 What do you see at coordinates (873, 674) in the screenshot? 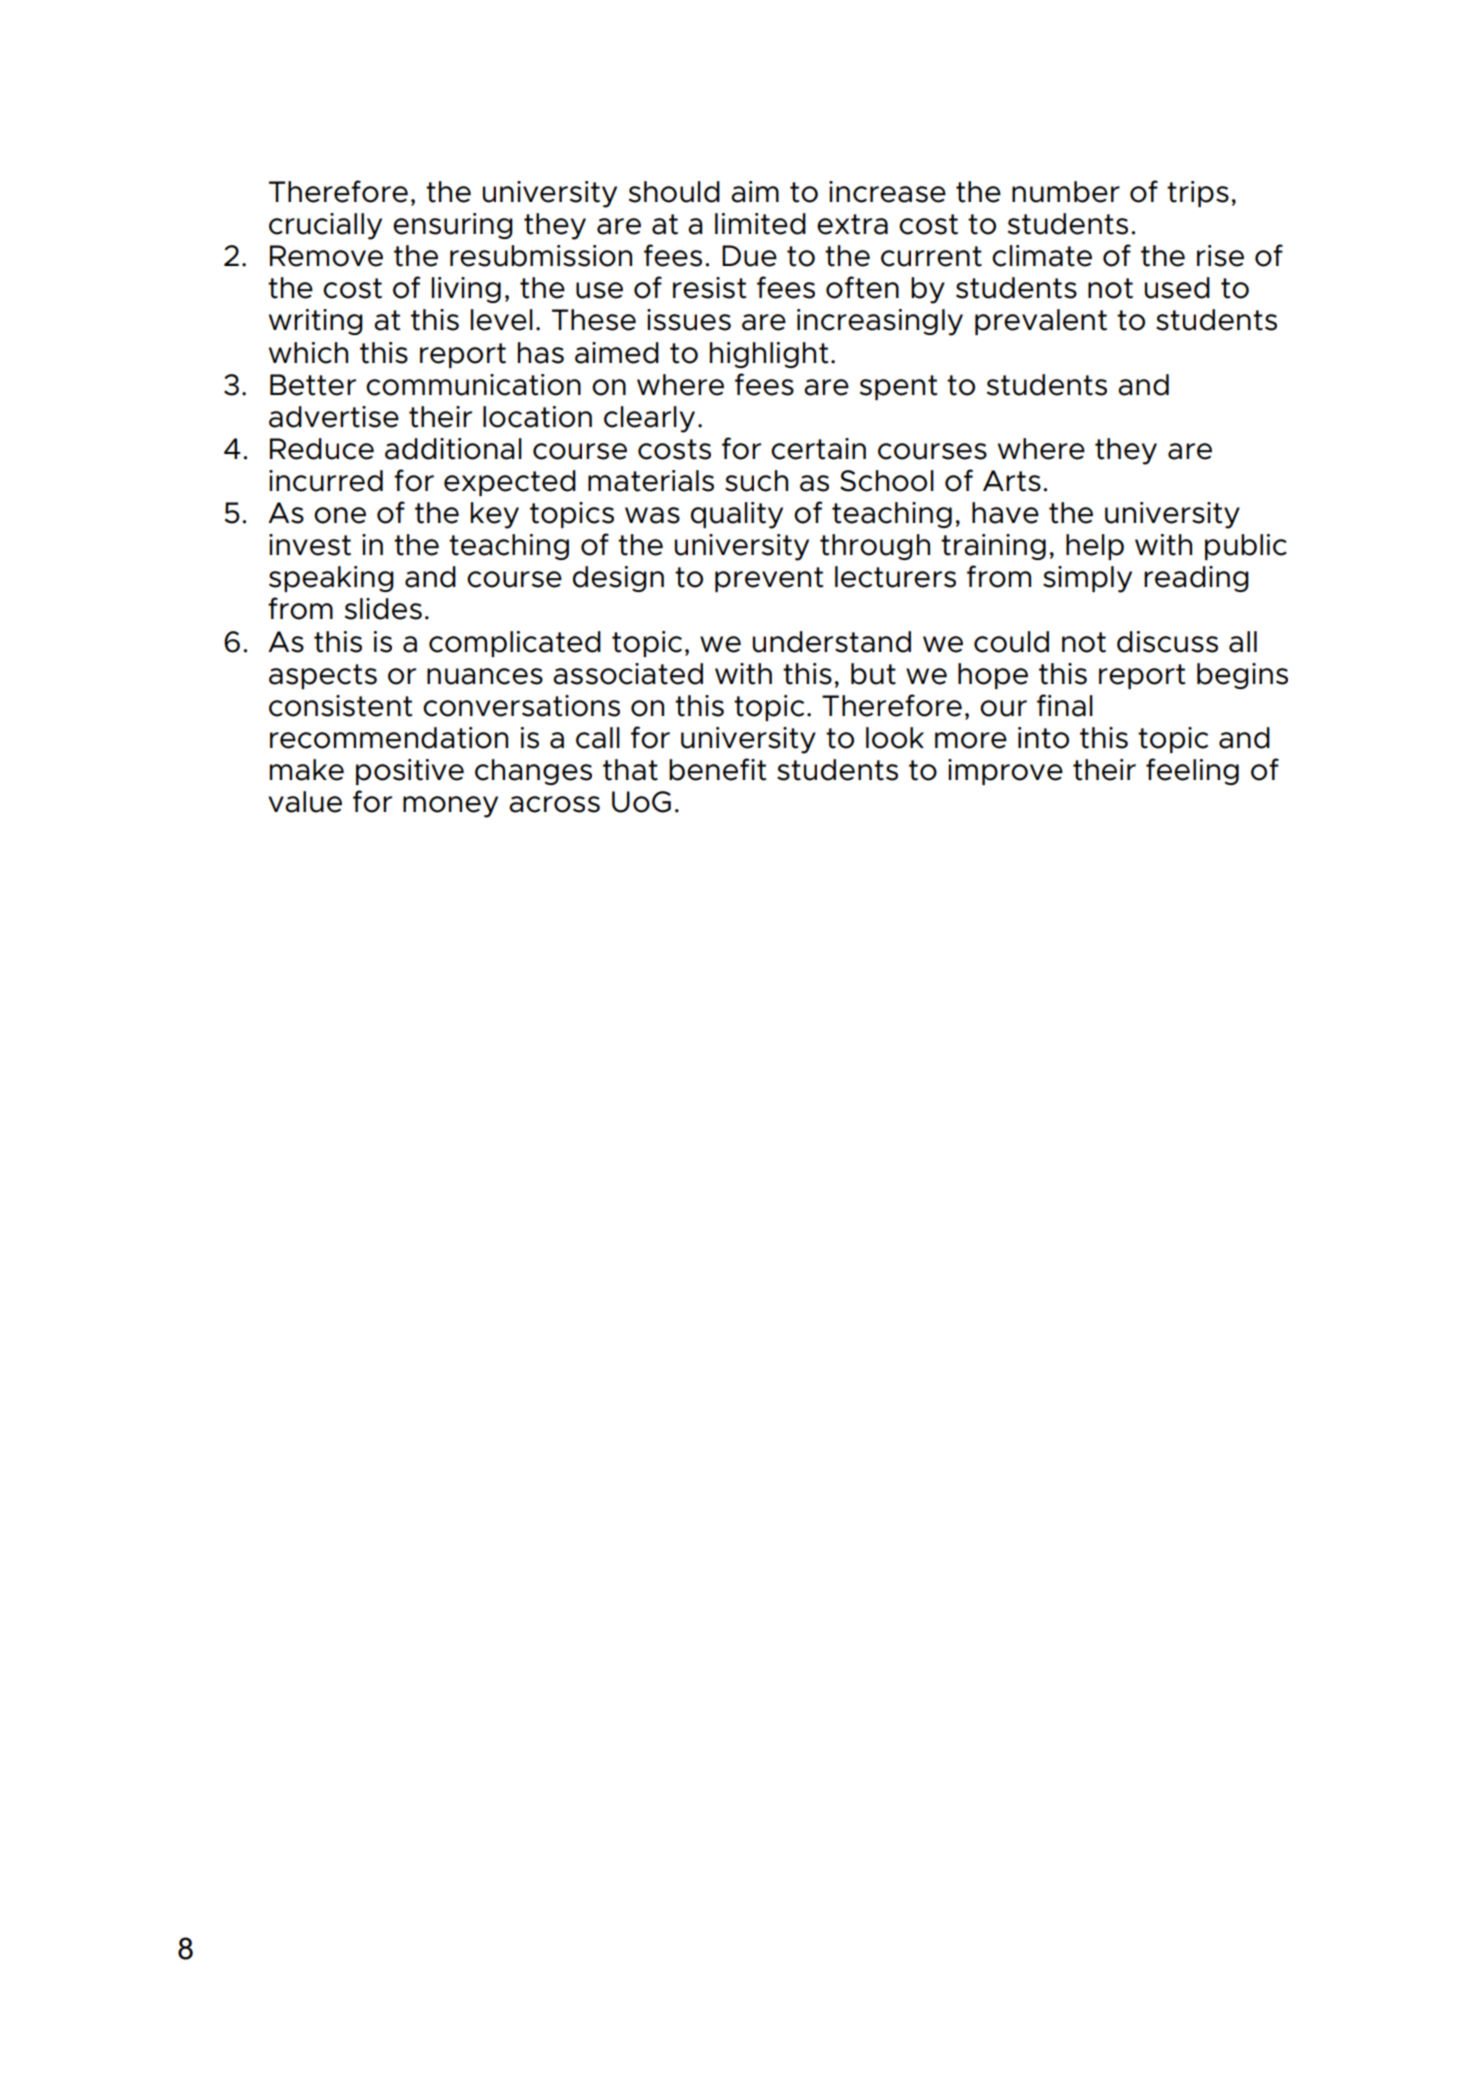
I see `but` at bounding box center [873, 674].
